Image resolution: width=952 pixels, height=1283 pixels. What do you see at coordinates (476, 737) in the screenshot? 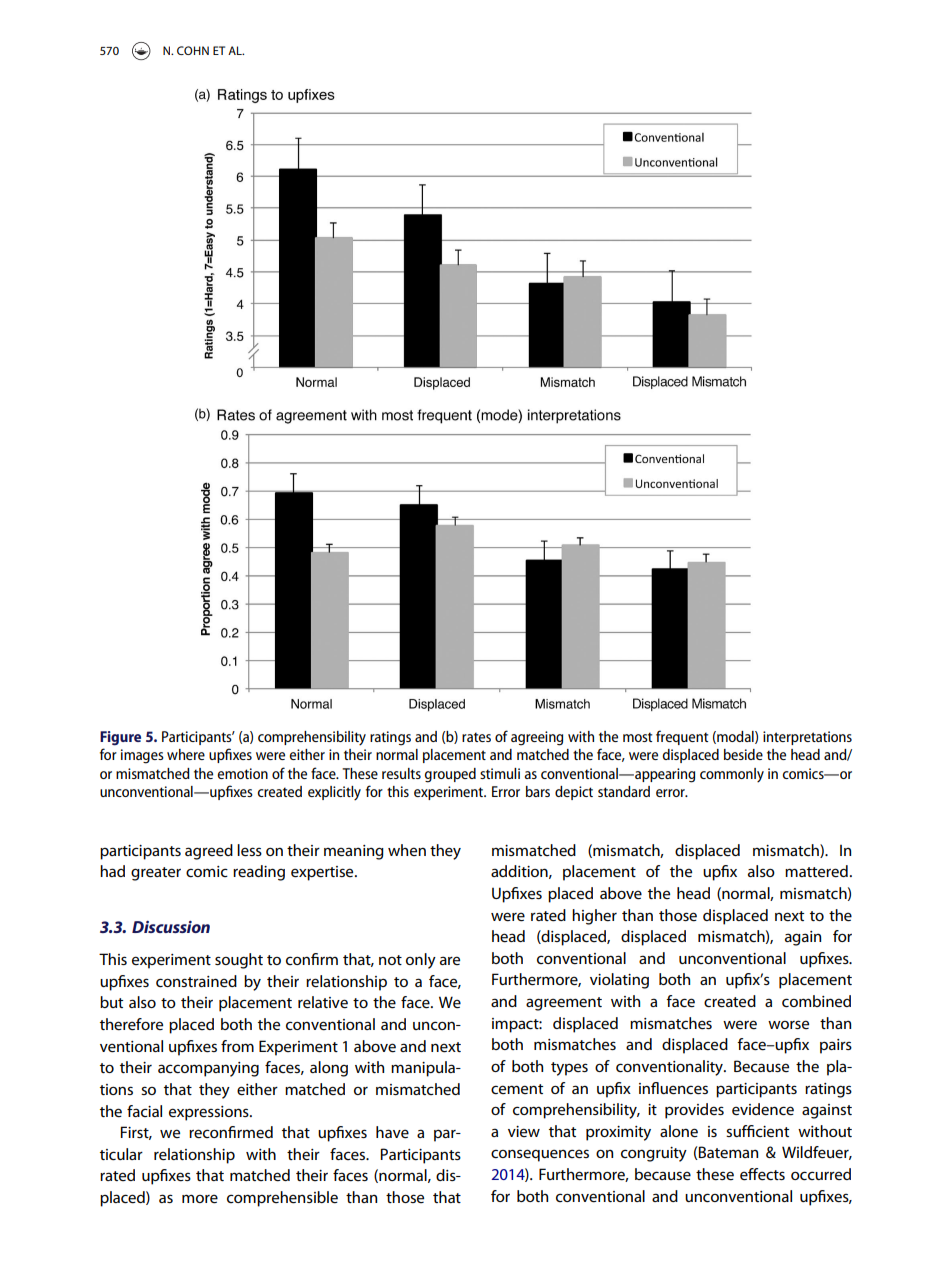
I see `rates` at bounding box center [476, 737].
